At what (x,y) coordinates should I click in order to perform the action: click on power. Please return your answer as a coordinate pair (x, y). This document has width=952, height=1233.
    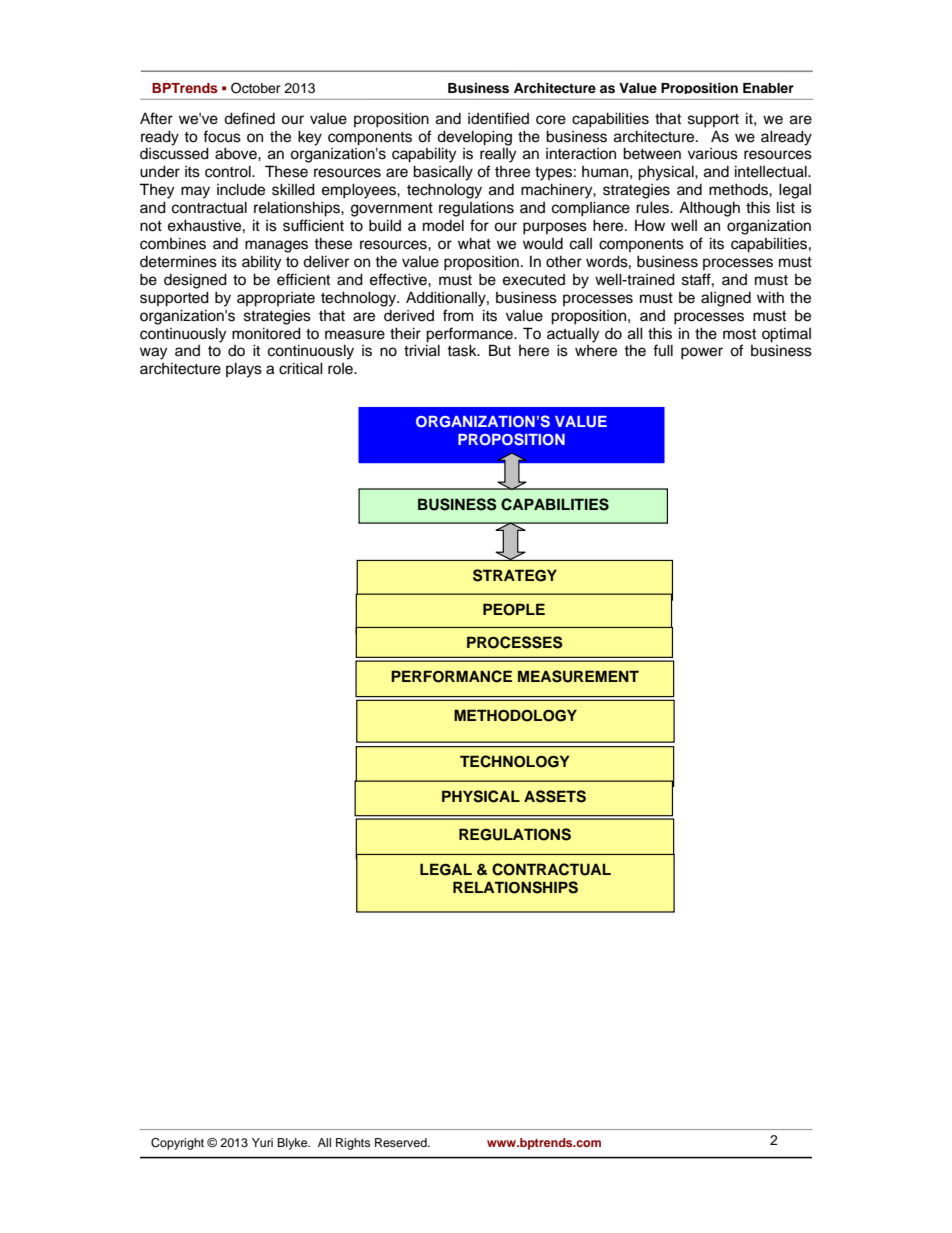
    Looking at the image, I should click on (702, 353).
